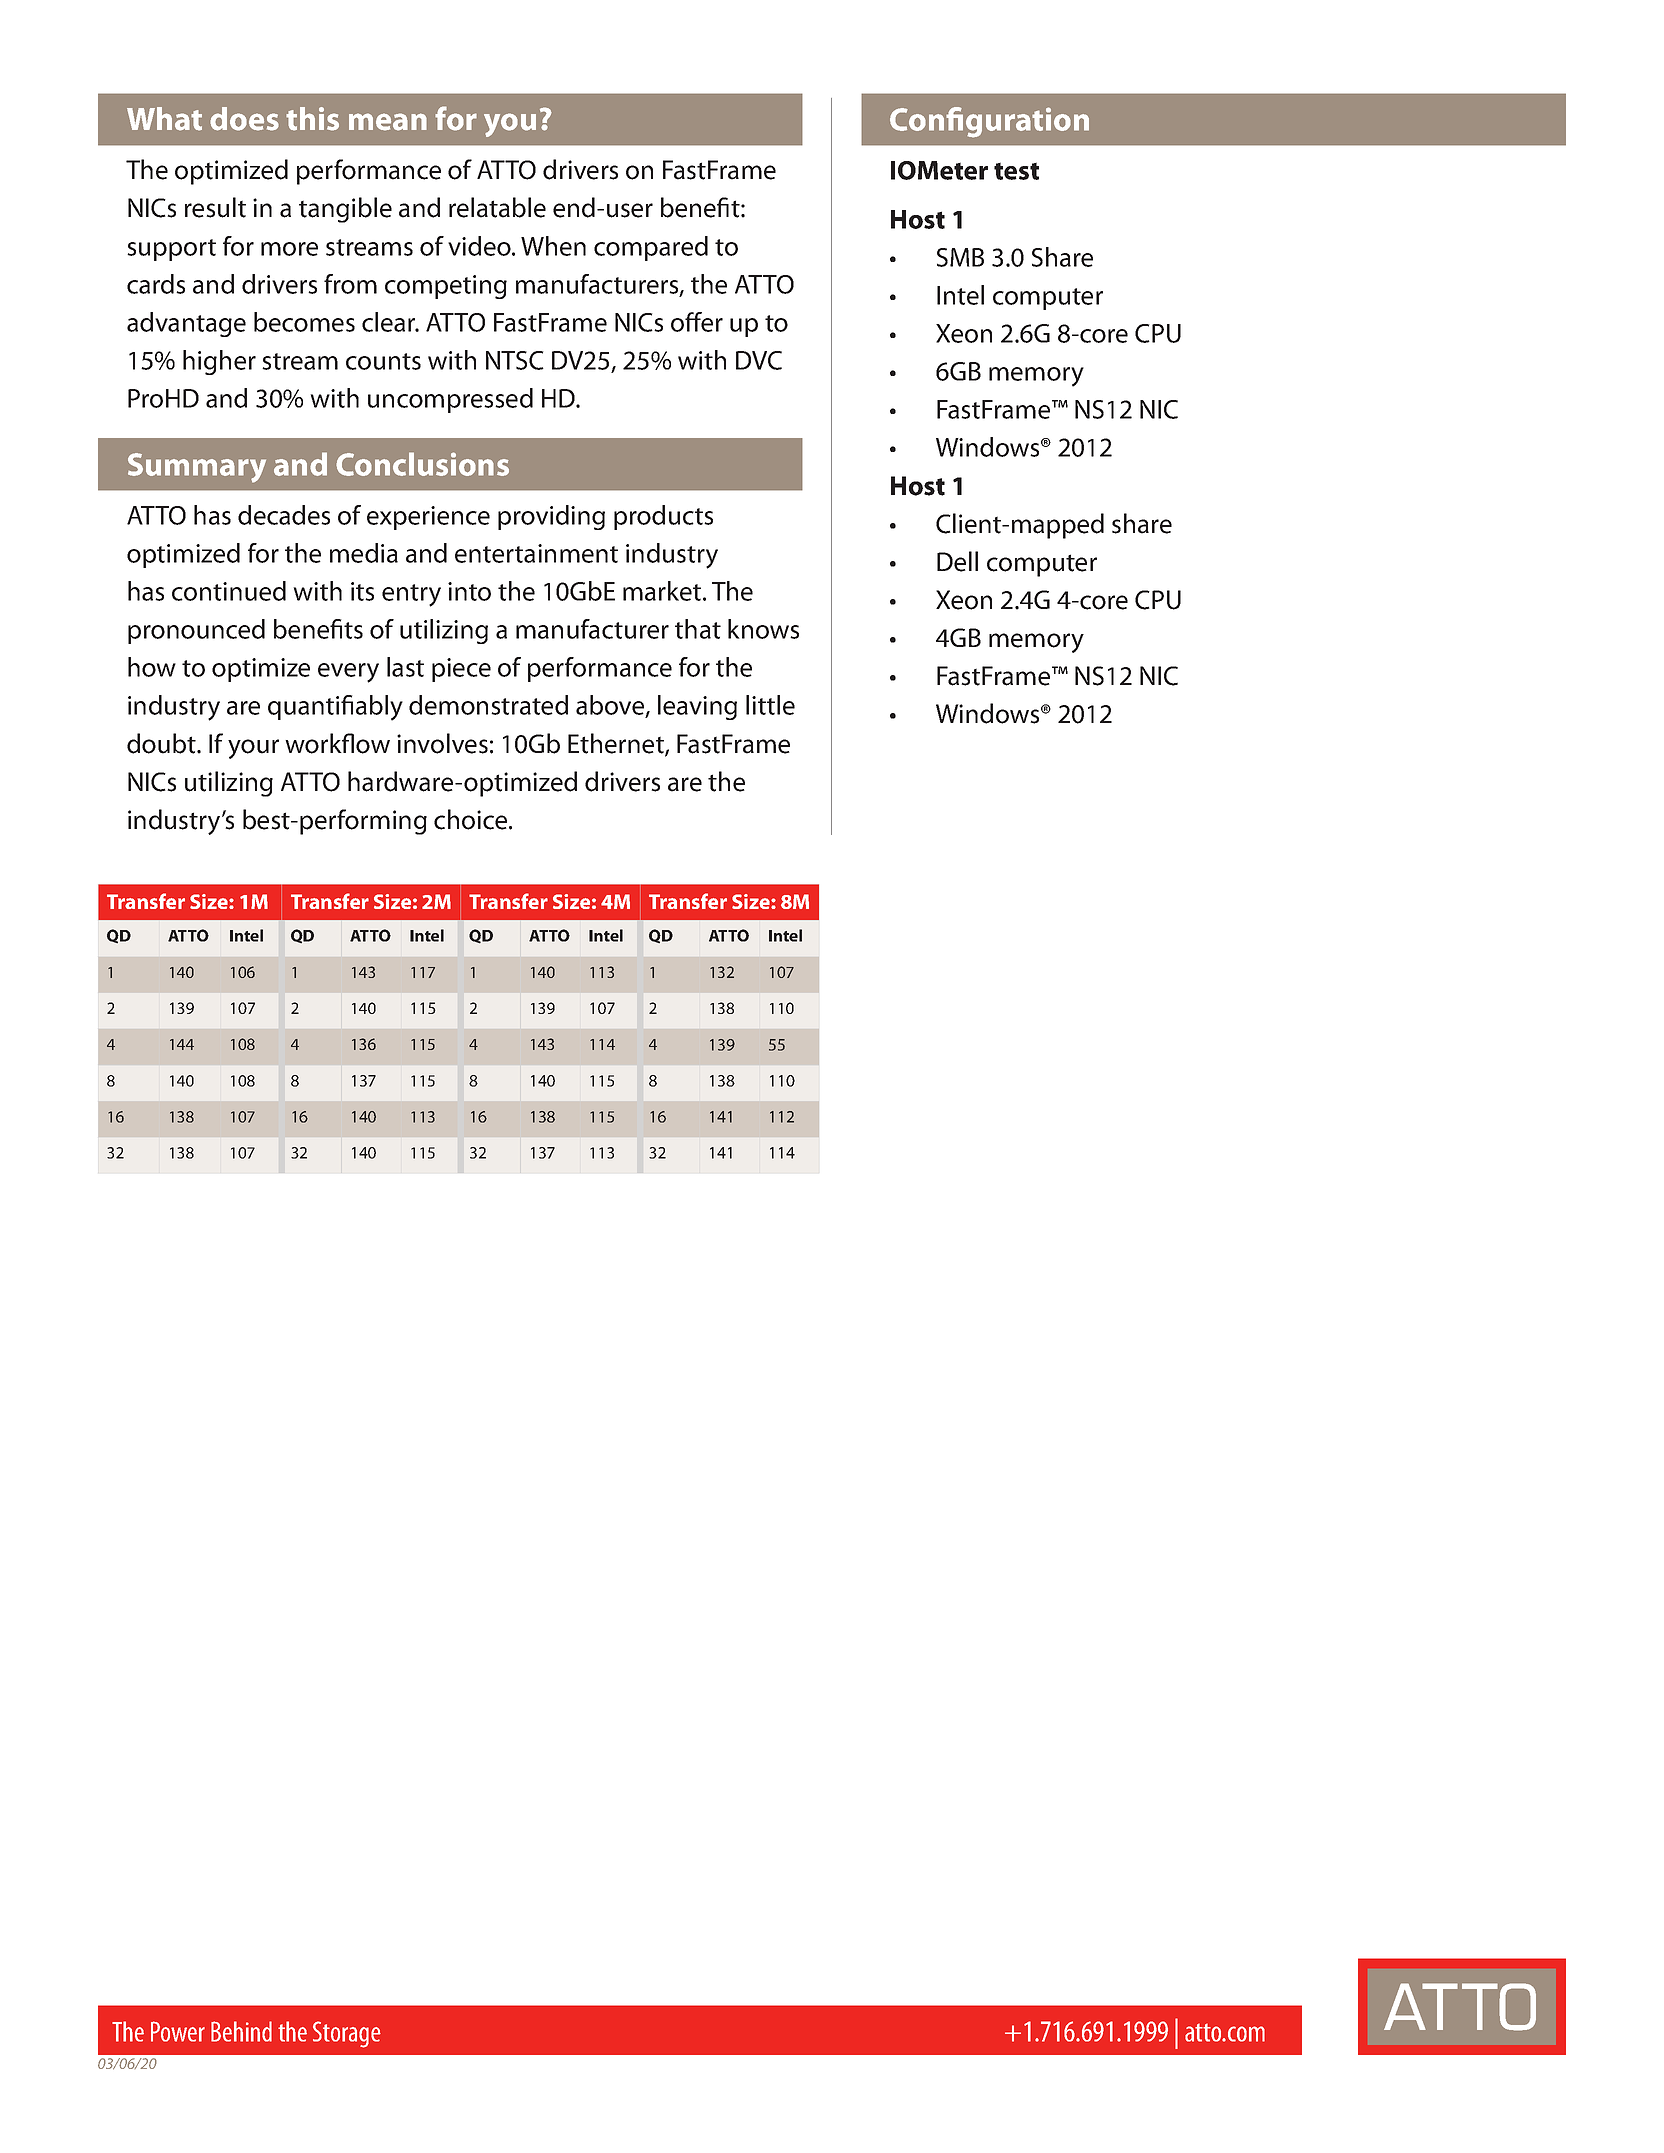 The image size is (1664, 2153). What do you see at coordinates (697, 707) in the document?
I see `leaving` at bounding box center [697, 707].
